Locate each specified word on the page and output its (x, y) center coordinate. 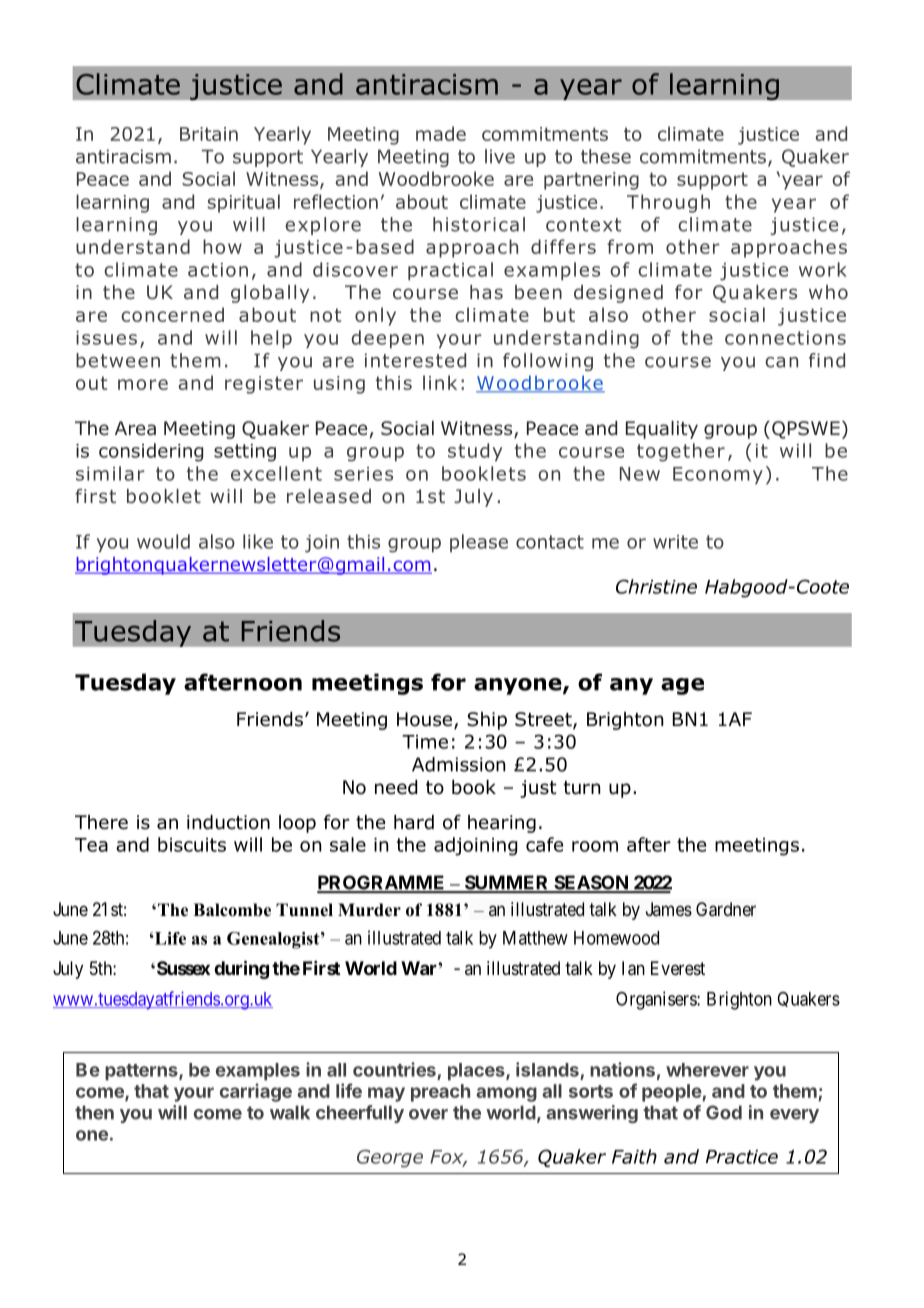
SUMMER (506, 883)
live (500, 156)
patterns (142, 1072)
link (440, 382)
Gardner (726, 909)
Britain (209, 134)
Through (668, 203)
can (781, 362)
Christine (656, 586)
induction (228, 822)
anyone (519, 686)
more (143, 384)
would (163, 541)
